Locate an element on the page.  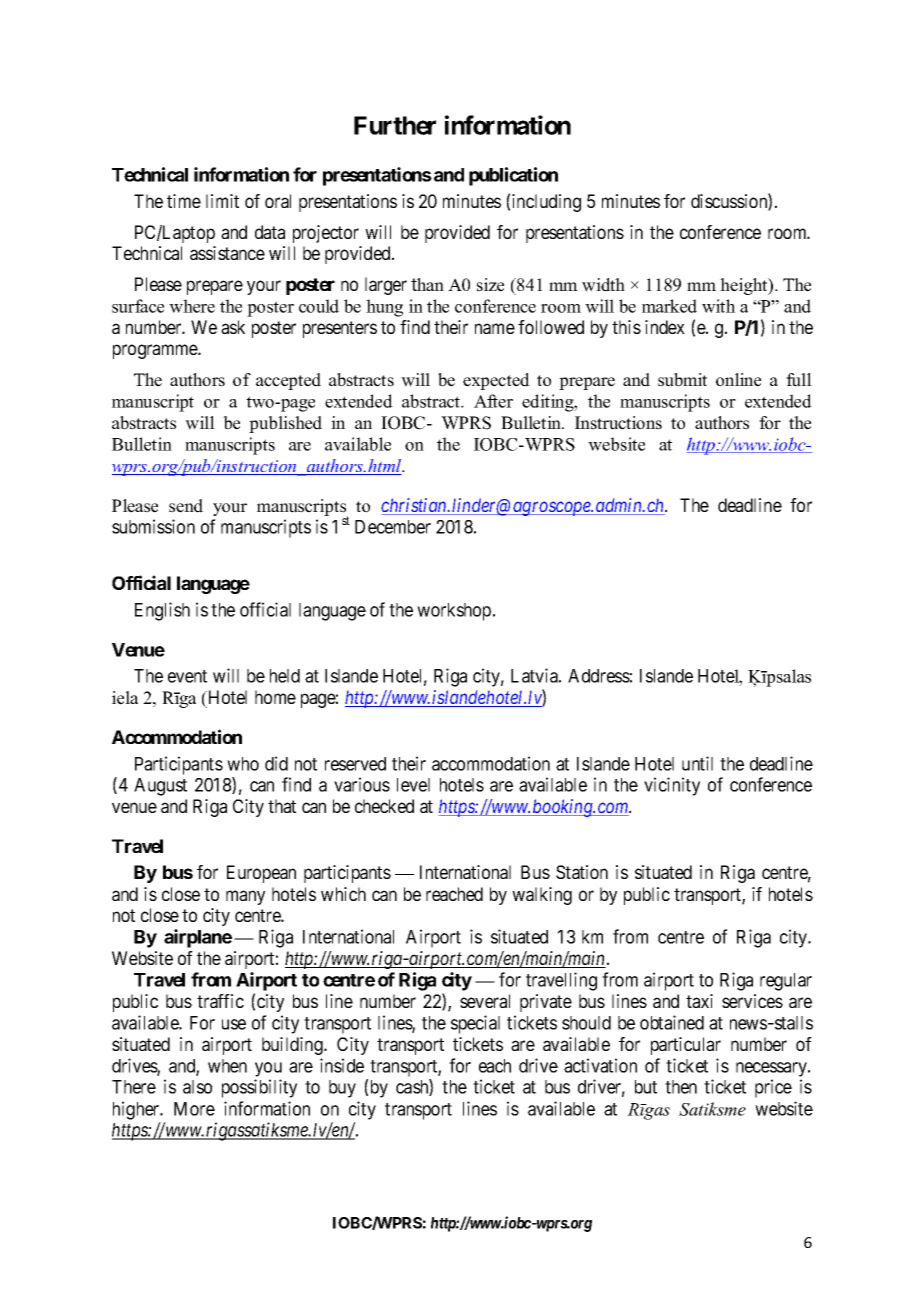
Further is located at coordinates (395, 125).
